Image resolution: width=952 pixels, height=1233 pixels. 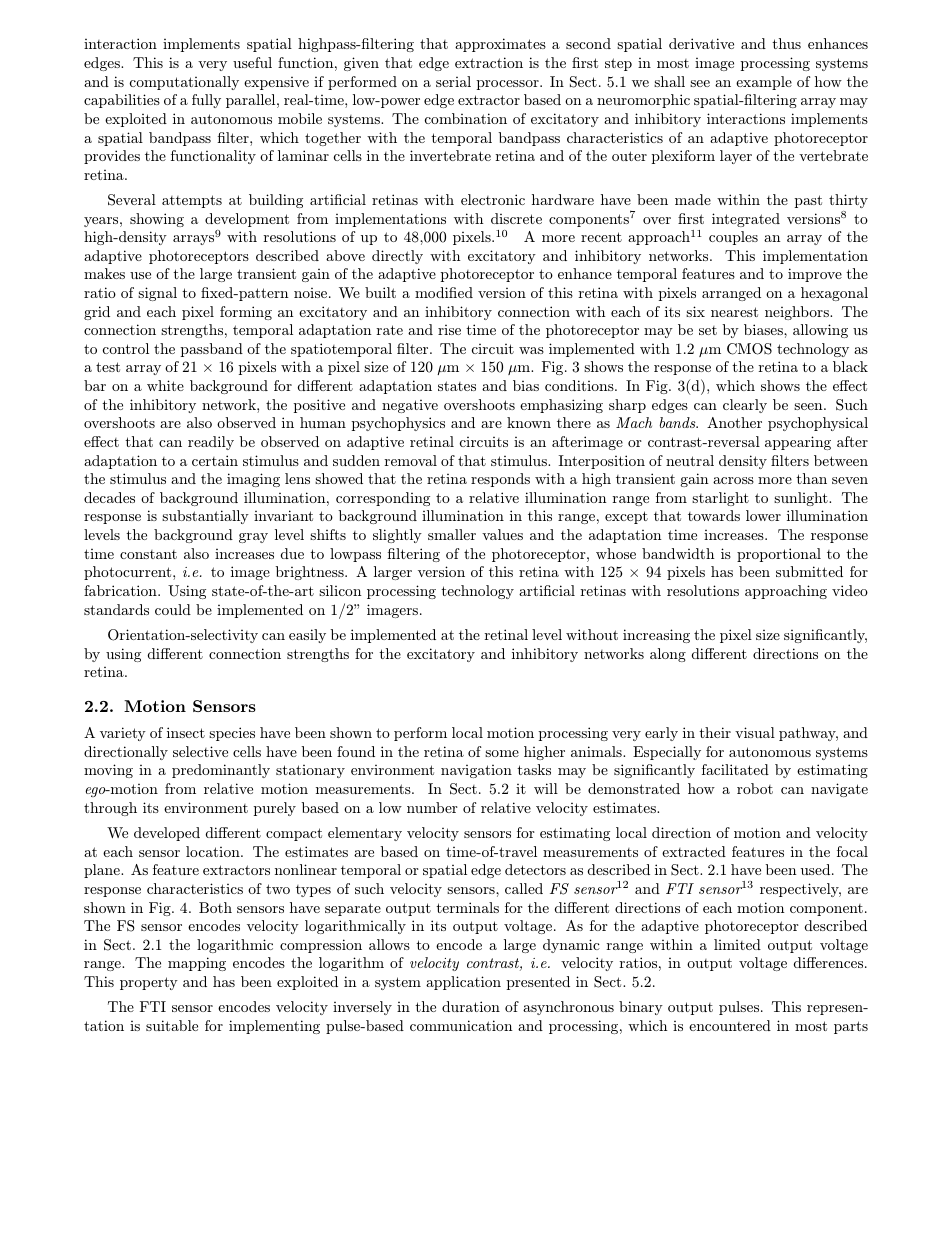 What do you see at coordinates (410, 406) in the screenshot?
I see `negative` at bounding box center [410, 406].
